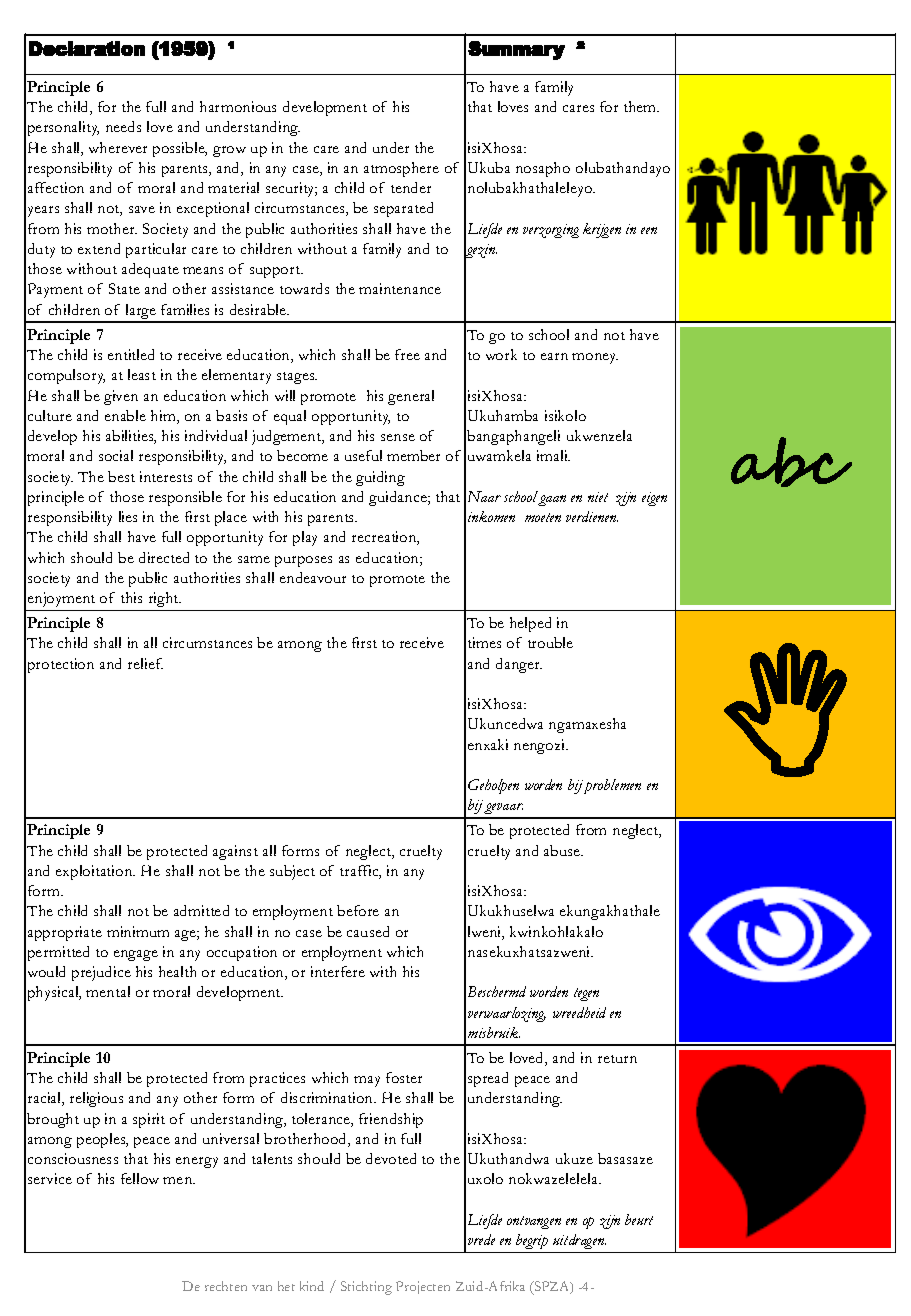 Image resolution: width=911 pixels, height=1316 pixels. I want to click on prejudice, so click(101, 973).
